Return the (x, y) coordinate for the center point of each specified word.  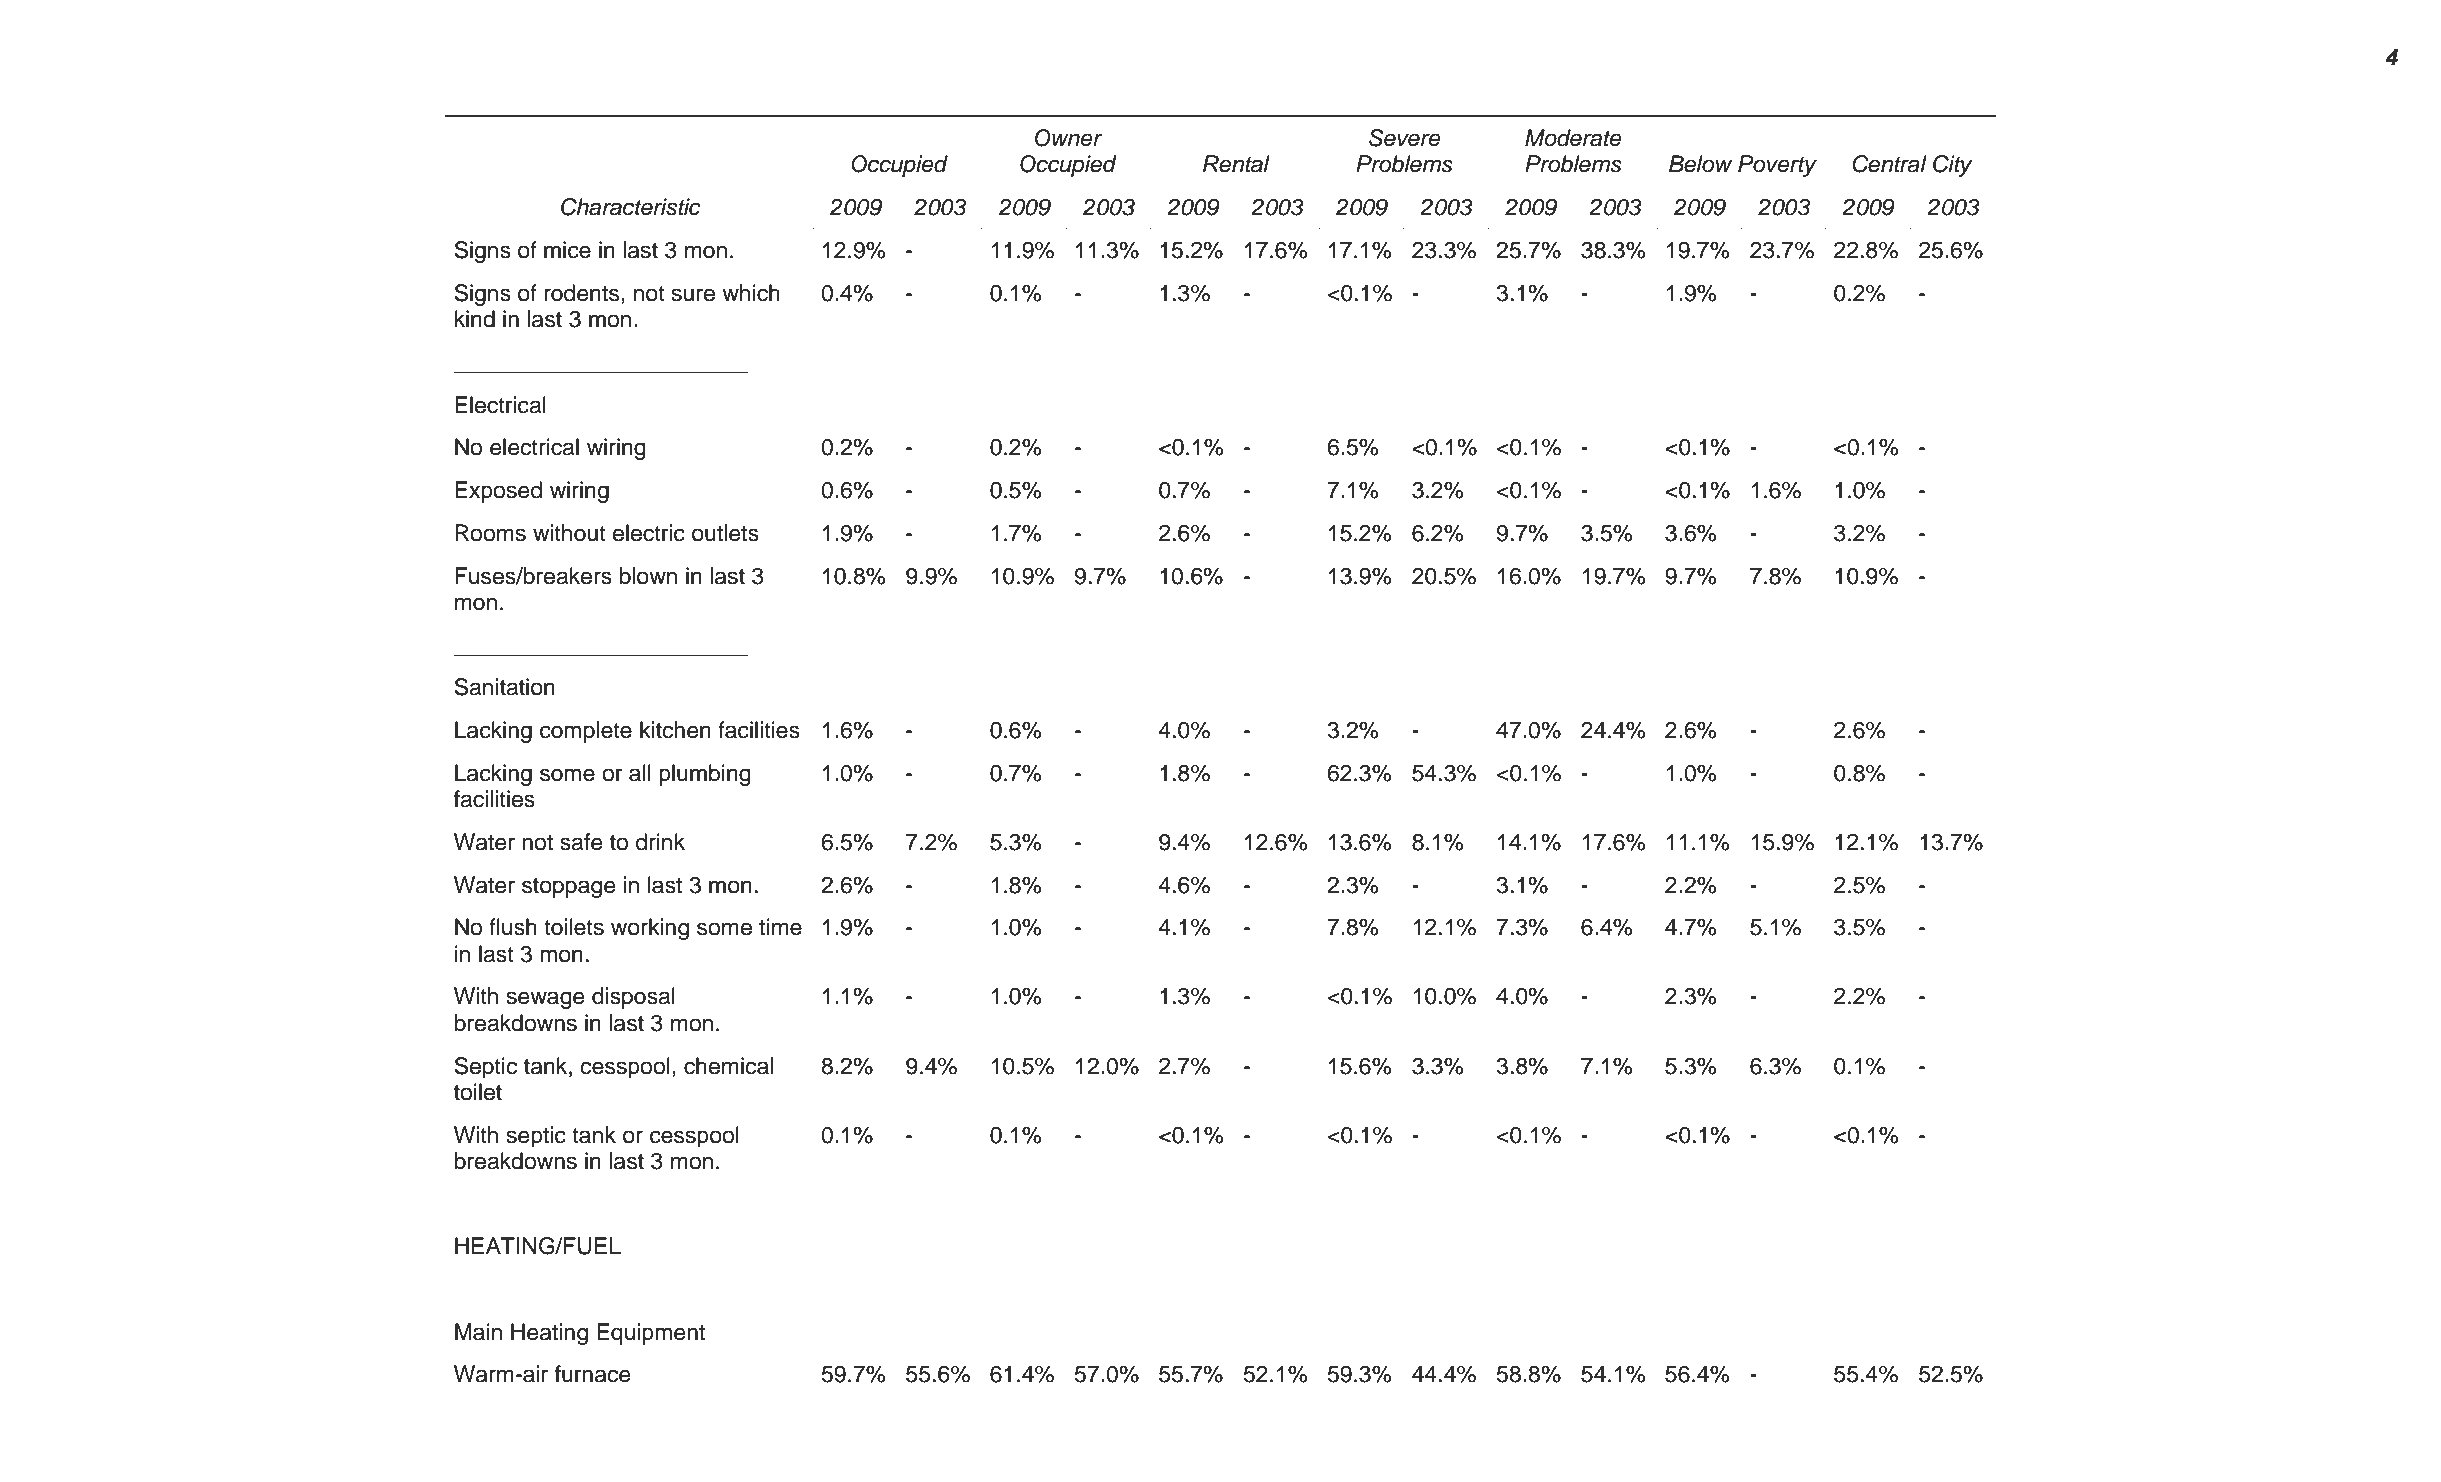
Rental (1236, 164)
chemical (728, 1066)
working (650, 929)
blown (648, 576)
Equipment (651, 1334)
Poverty (1777, 166)
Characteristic (631, 207)
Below (1700, 164)
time (780, 927)
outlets (725, 533)
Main (478, 1332)
